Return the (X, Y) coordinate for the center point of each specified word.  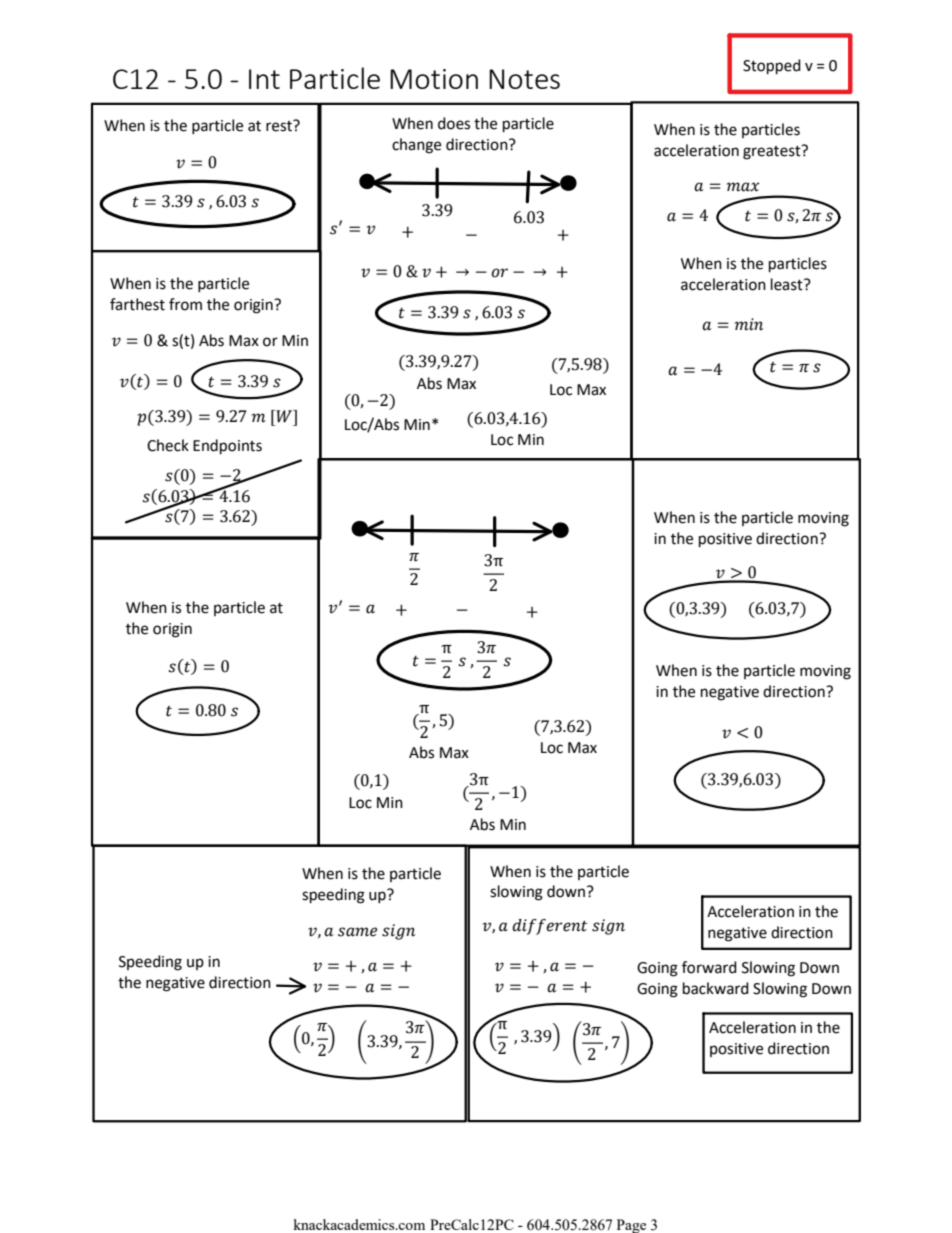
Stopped (772, 67)
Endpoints (227, 447)
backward (716, 988)
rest (280, 126)
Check (168, 445)
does (454, 123)
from (185, 304)
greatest (773, 152)
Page (631, 1226)
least (788, 284)
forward (709, 967)
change (416, 146)
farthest (137, 304)
